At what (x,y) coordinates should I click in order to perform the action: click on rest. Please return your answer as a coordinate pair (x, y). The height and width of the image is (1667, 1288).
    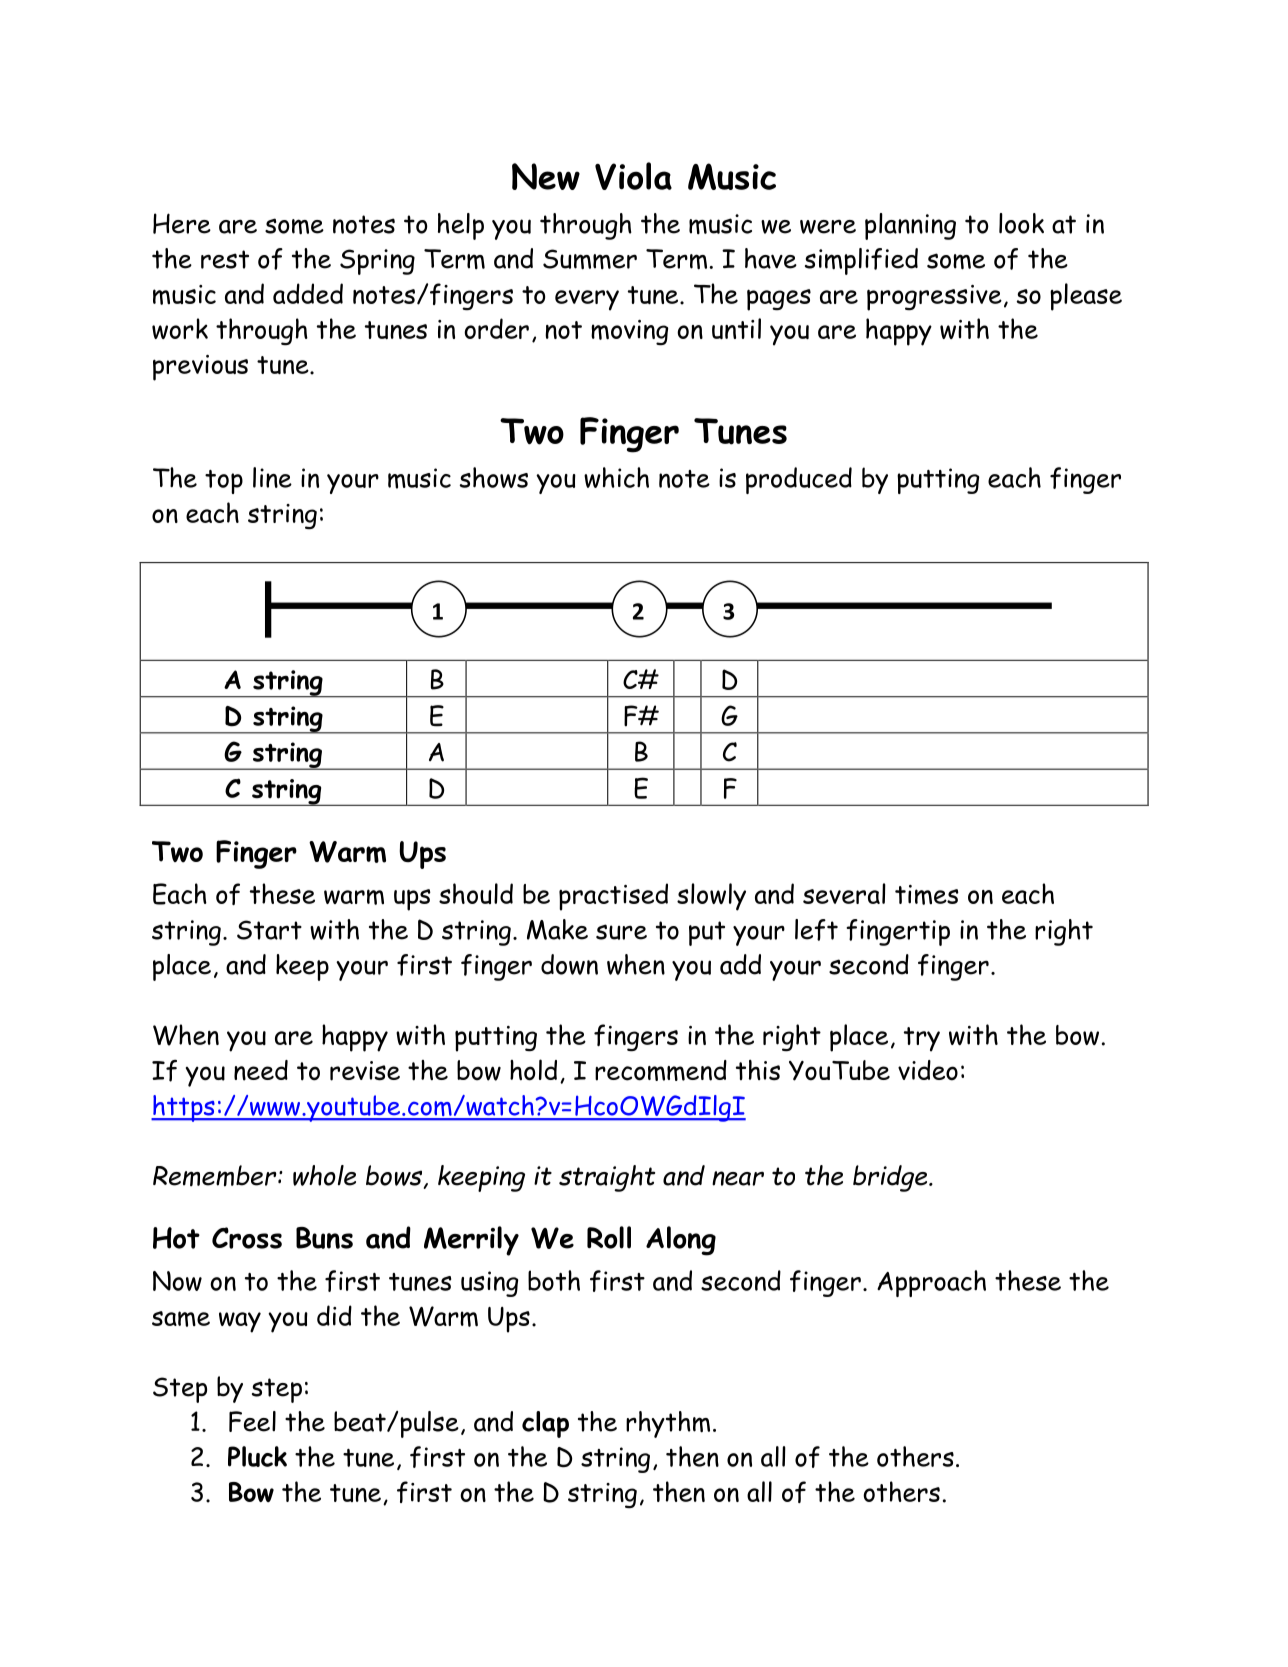
    Looking at the image, I should click on (225, 259).
